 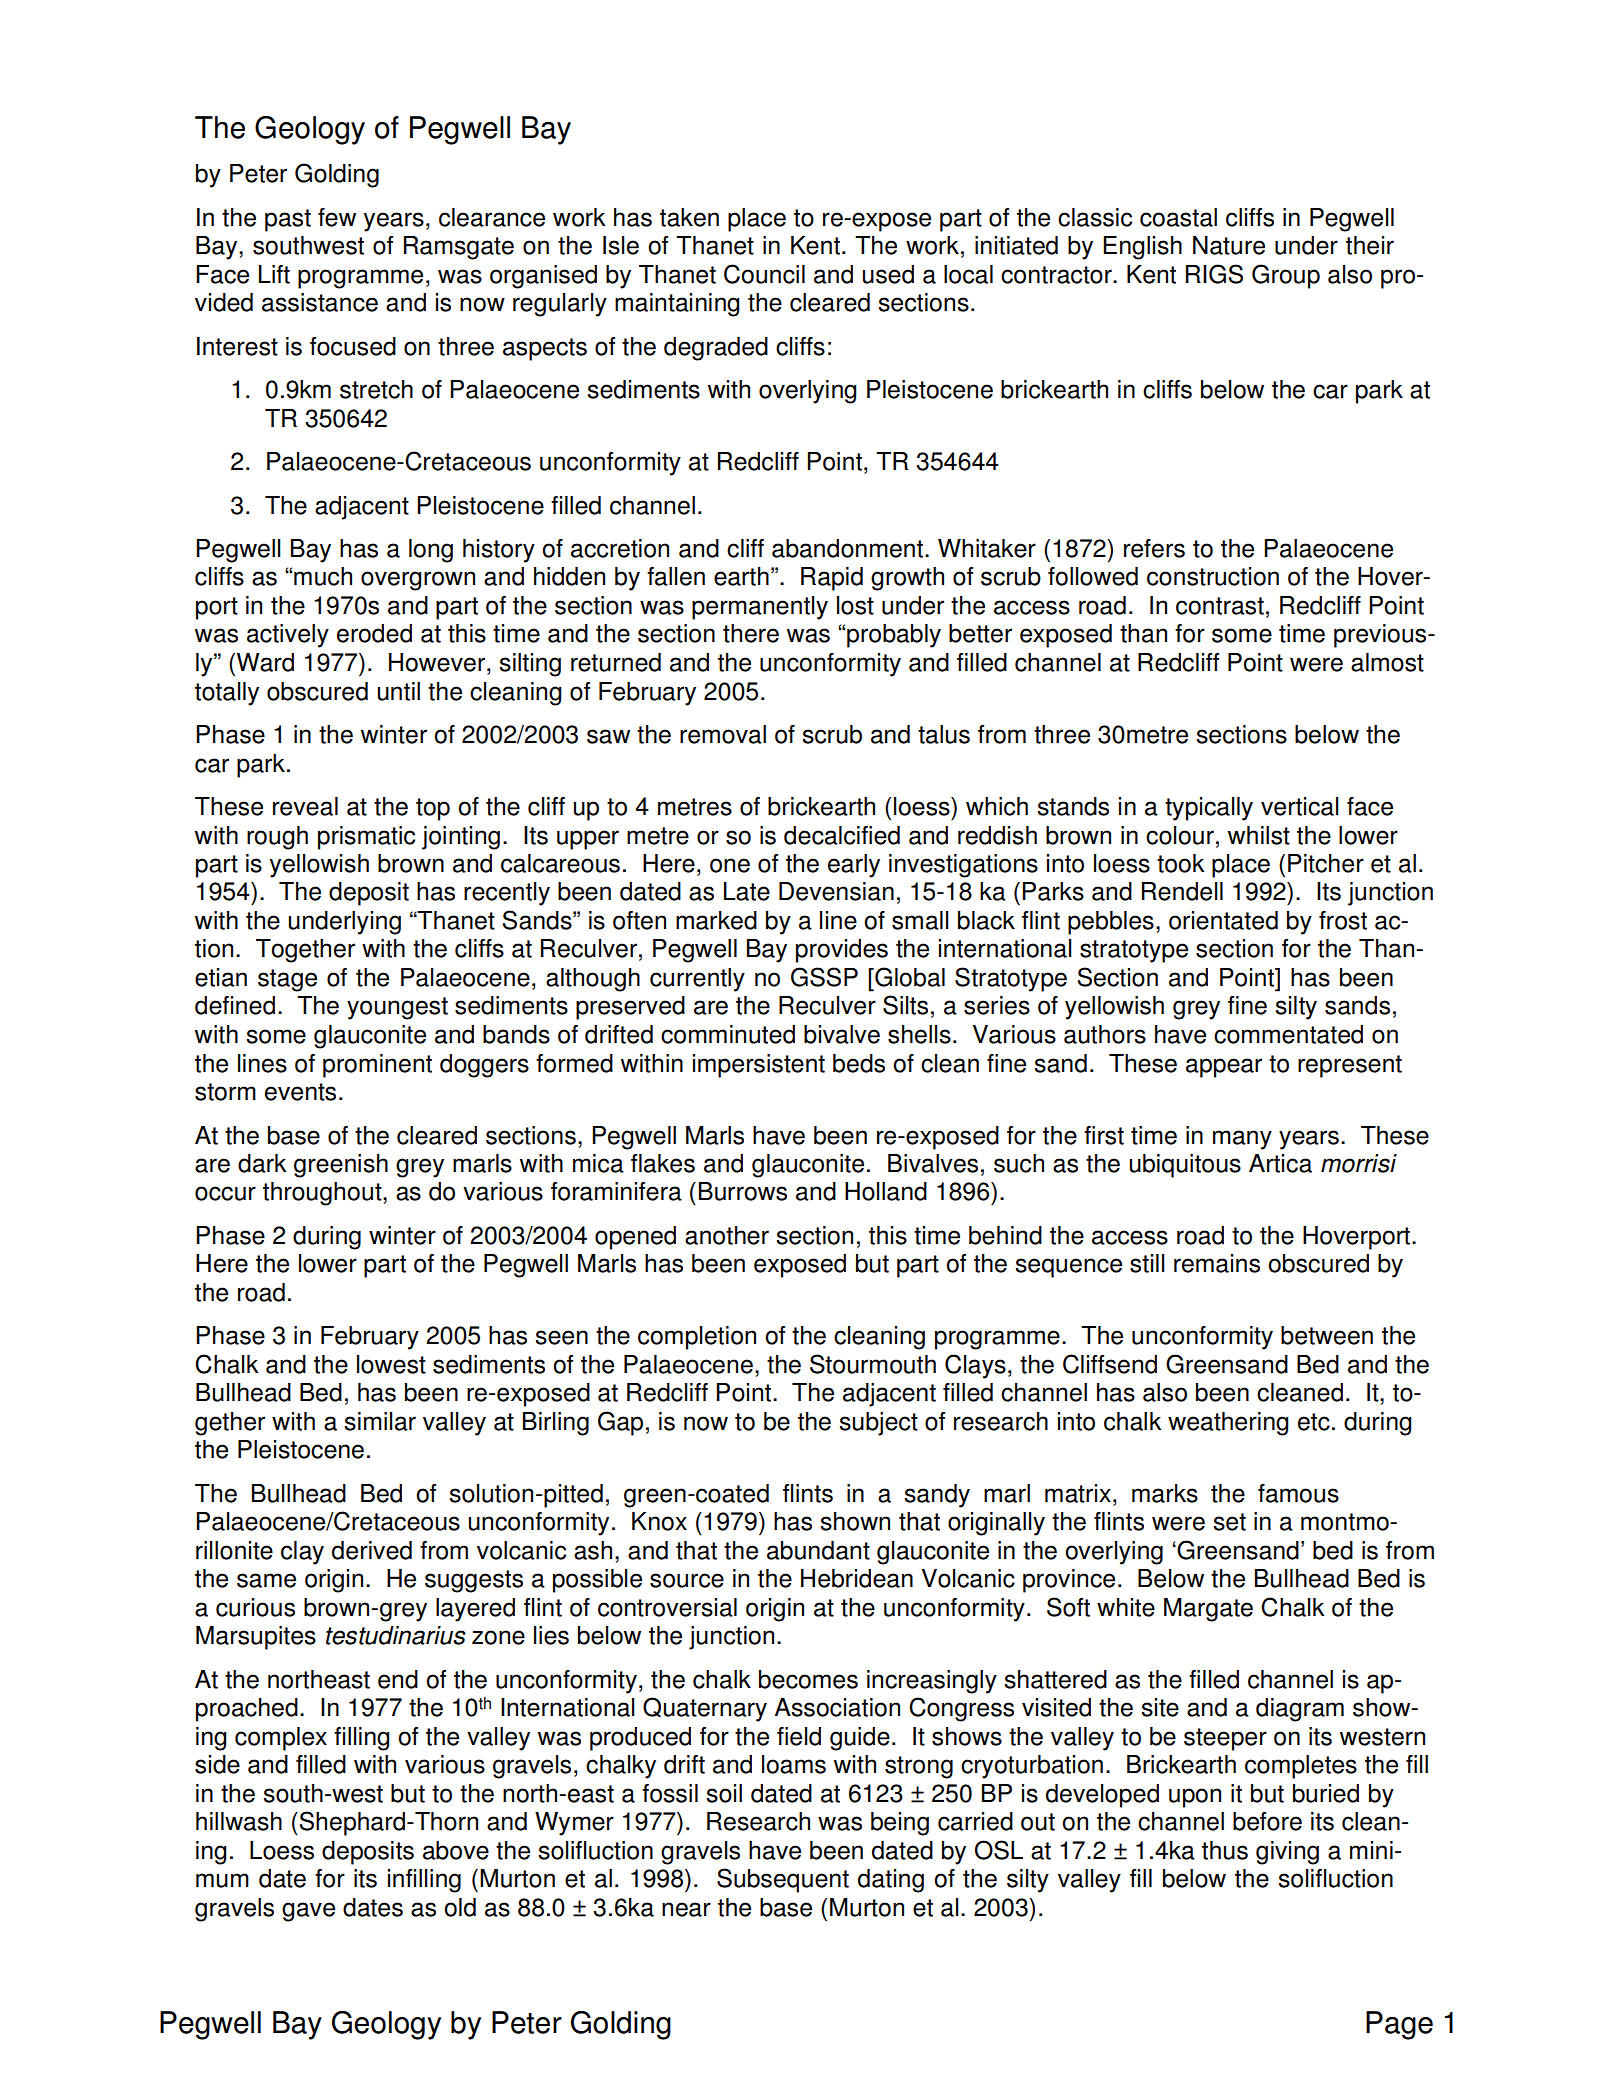 I want to click on few, so click(x=337, y=217).
